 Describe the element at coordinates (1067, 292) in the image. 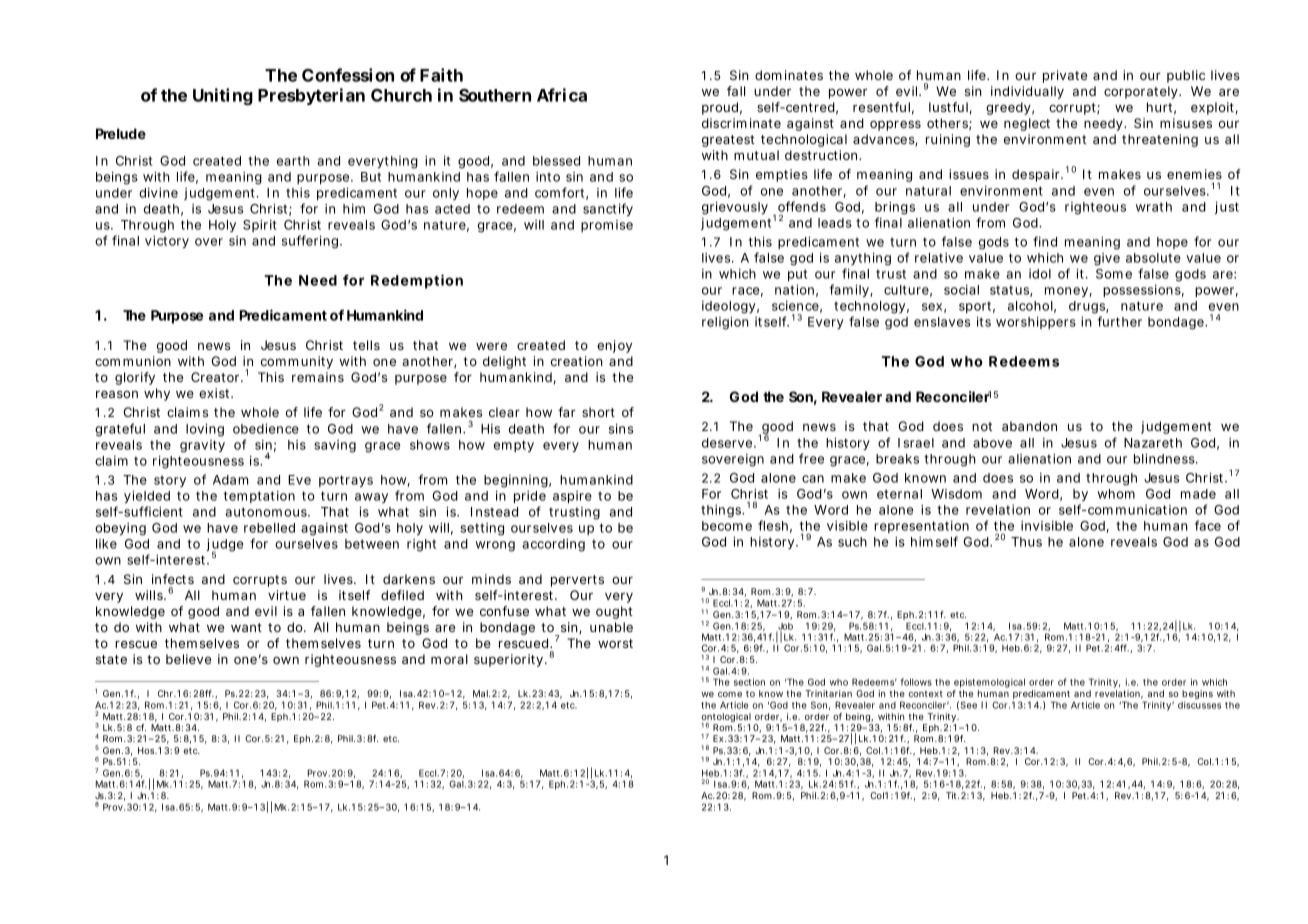

I see `money` at that location.
